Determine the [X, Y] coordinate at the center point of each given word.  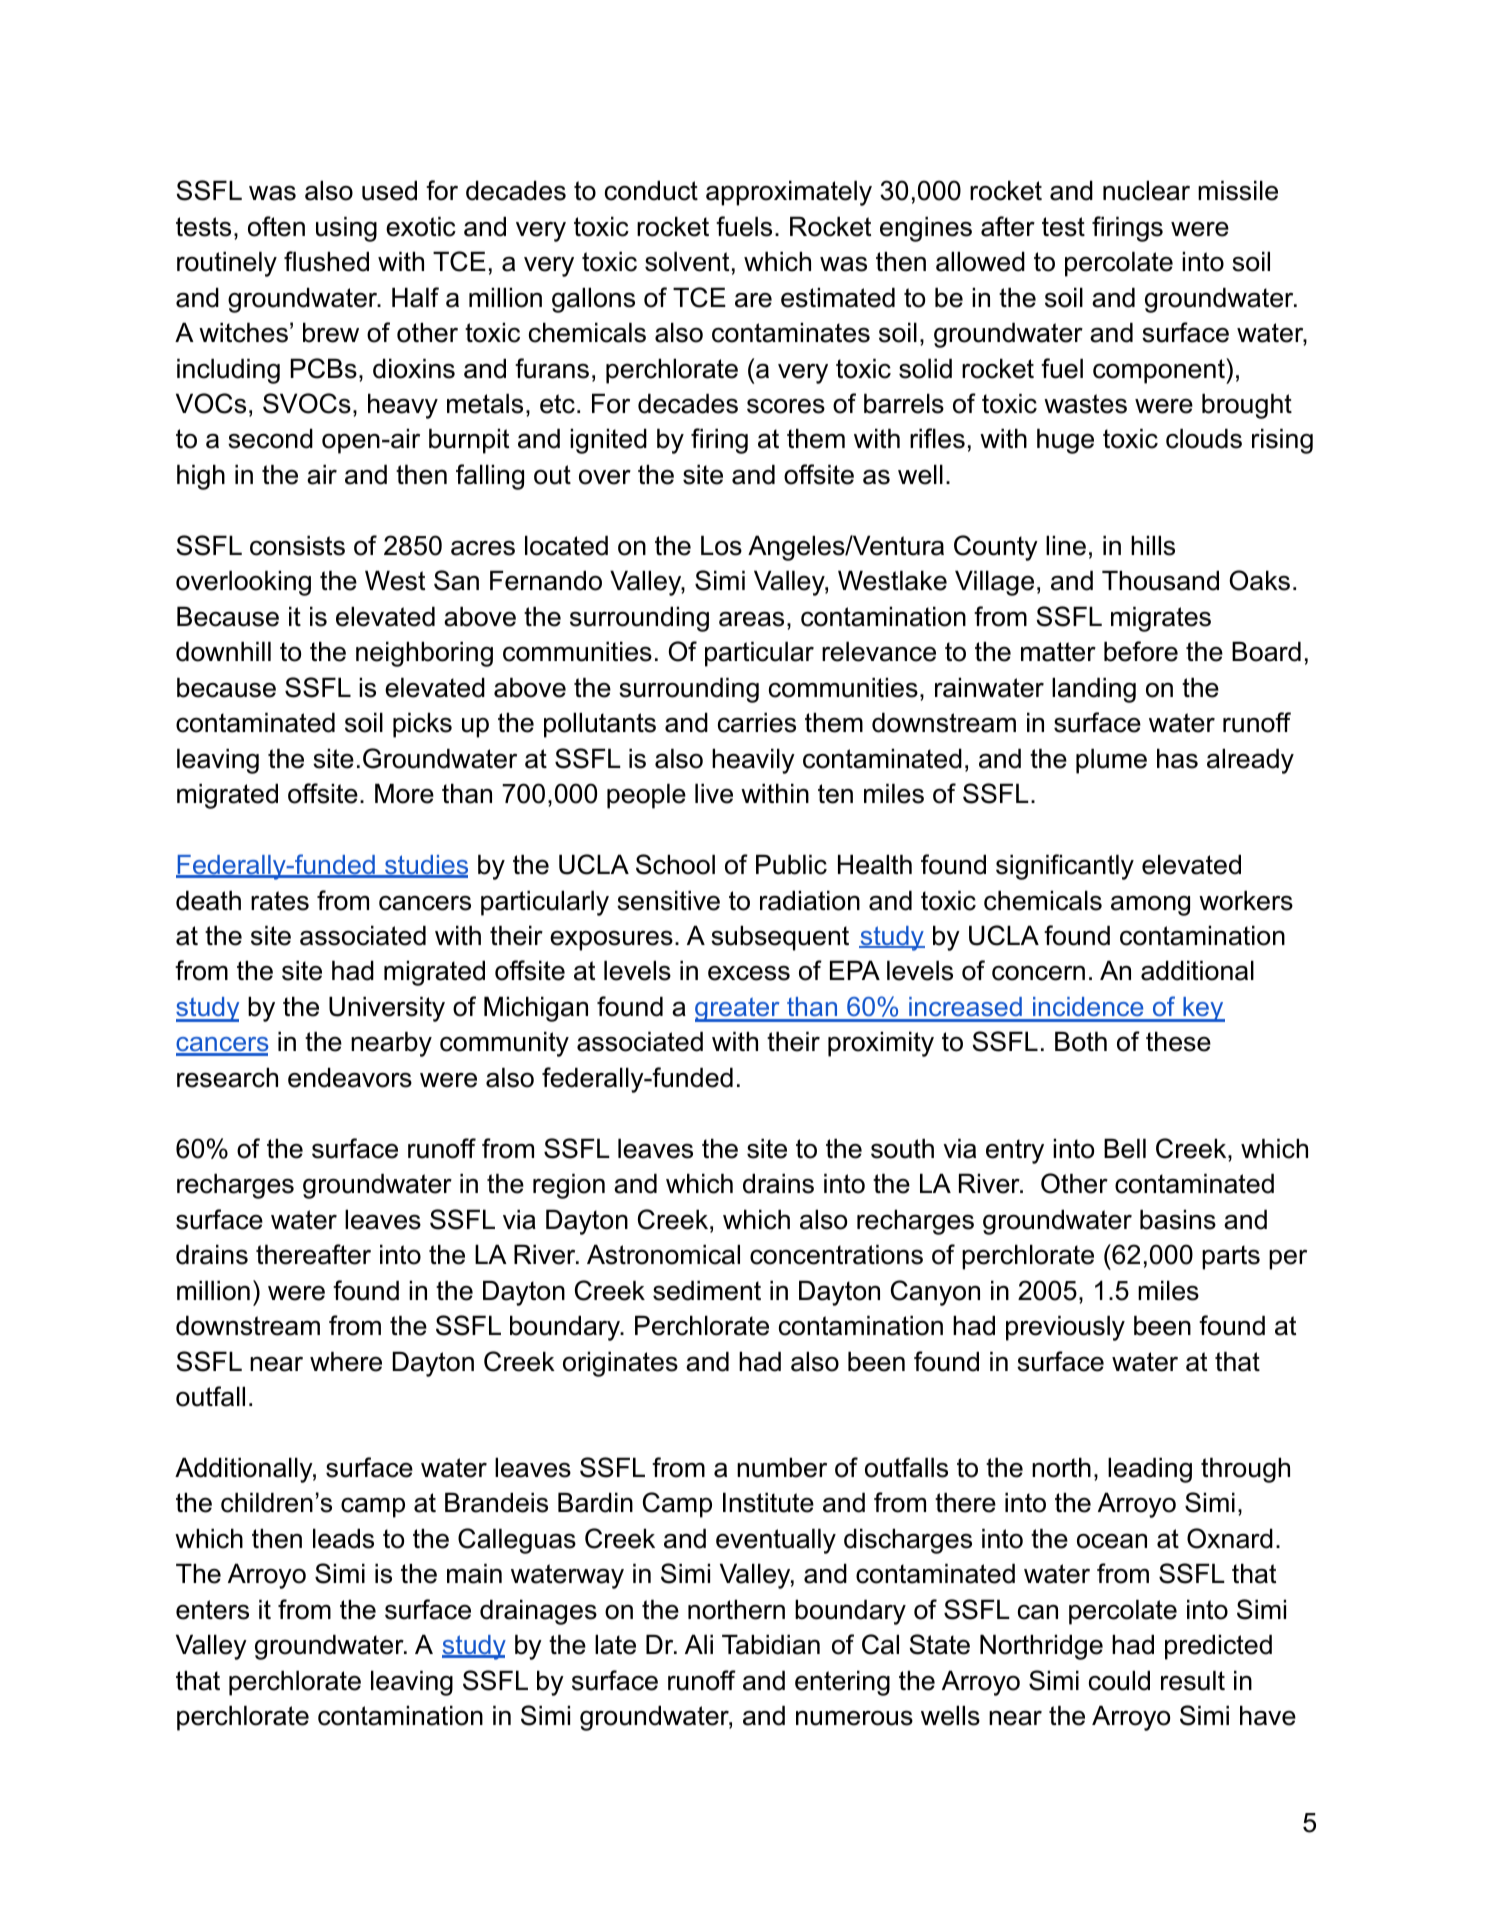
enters [212, 1610]
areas [751, 619]
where [346, 1361]
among [1150, 905]
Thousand [1160, 580]
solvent [687, 261]
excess [749, 973]
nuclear [1146, 190]
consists [297, 545]
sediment [707, 1290]
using [346, 229]
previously [1065, 1328]
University [387, 1009]
